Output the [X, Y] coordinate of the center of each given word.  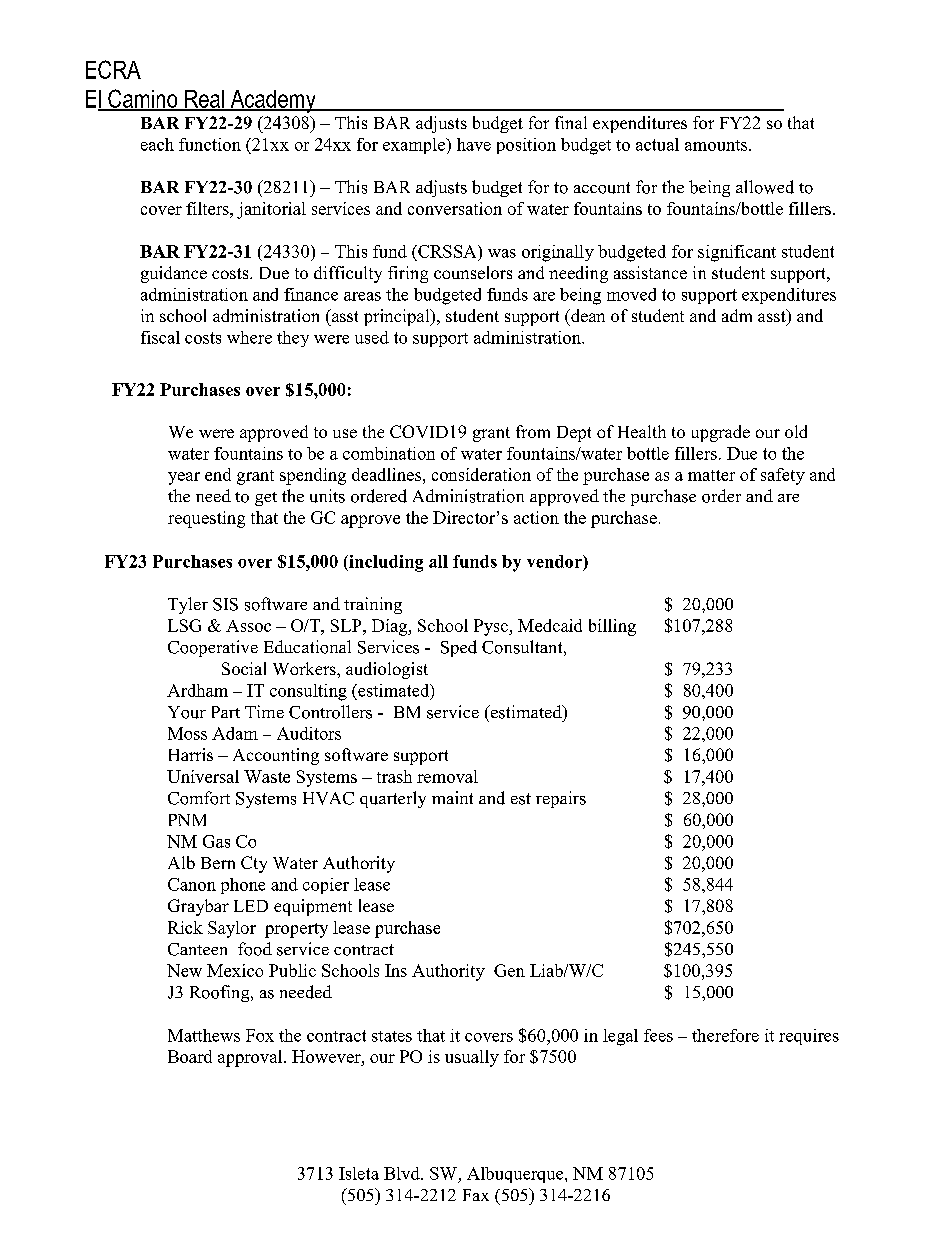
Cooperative [213, 648]
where [249, 337]
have [474, 144]
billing [612, 627]
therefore [725, 1035]
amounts [717, 145]
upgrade [721, 433]
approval [251, 1058]
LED [251, 906]
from [533, 431]
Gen [509, 970]
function [210, 144]
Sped [459, 648]
